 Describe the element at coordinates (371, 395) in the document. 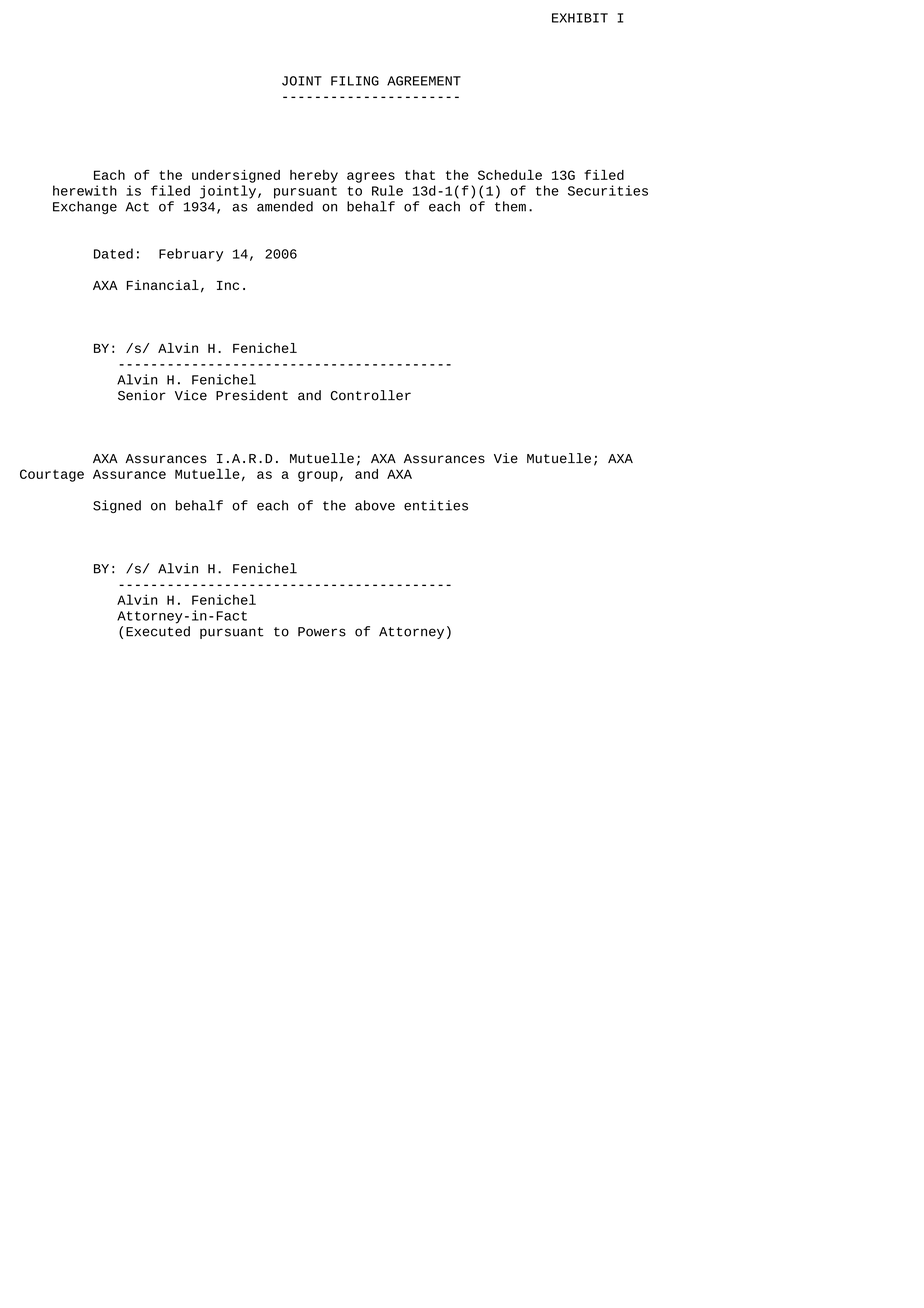

I see `Controller` at that location.
